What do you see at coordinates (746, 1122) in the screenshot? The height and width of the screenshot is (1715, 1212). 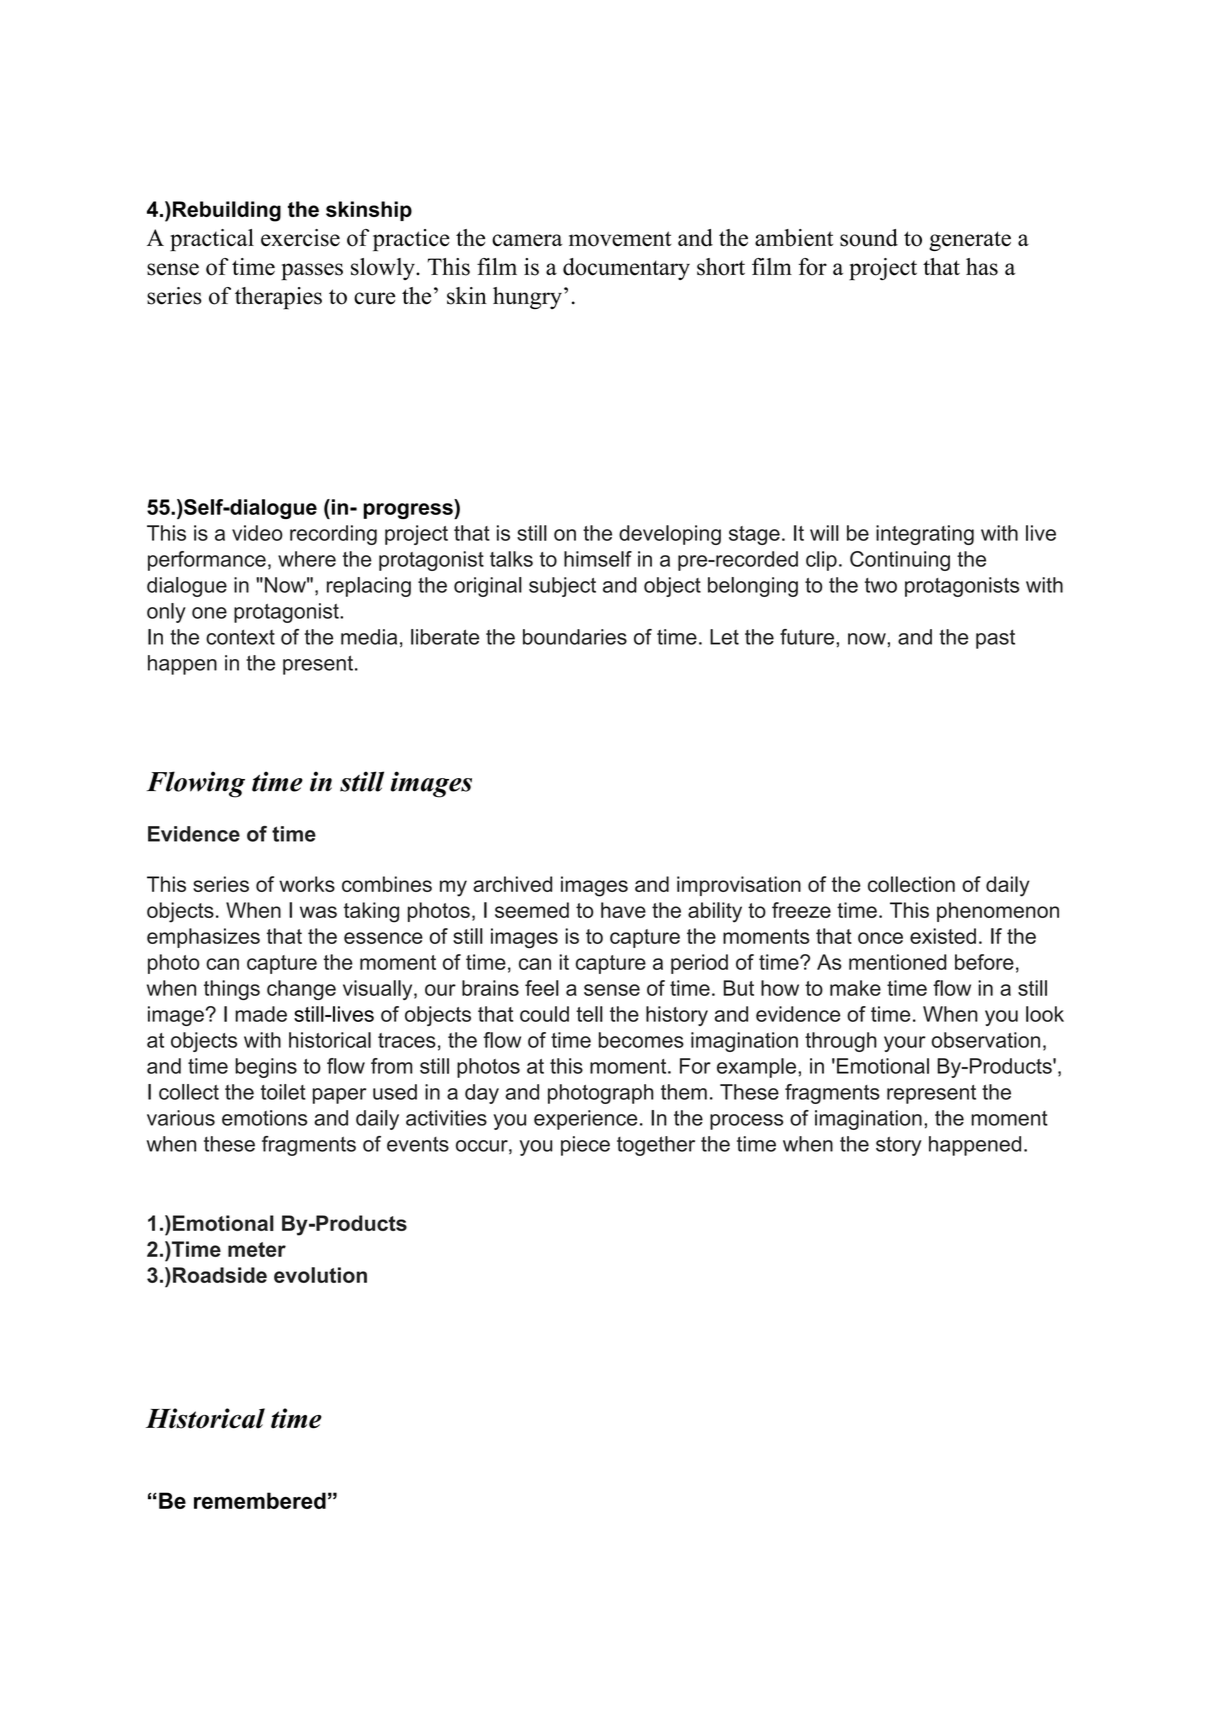 I see `process` at bounding box center [746, 1122].
